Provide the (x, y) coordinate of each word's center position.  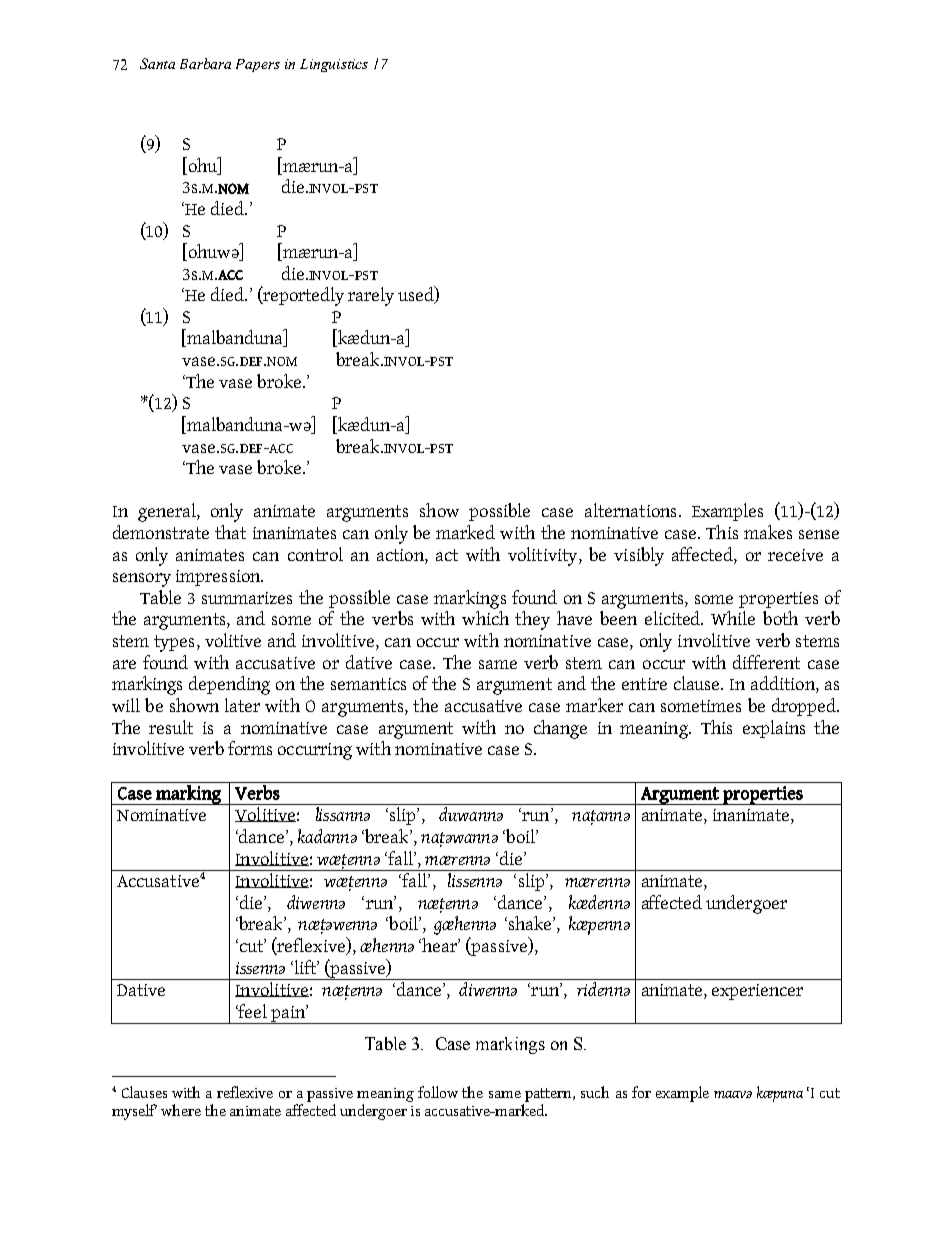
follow (438, 1092)
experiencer (757, 992)
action (401, 555)
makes (768, 532)
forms (250, 748)
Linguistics (334, 65)
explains (774, 729)
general (168, 512)
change (560, 729)
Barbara (205, 63)
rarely (371, 296)
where (181, 1110)
